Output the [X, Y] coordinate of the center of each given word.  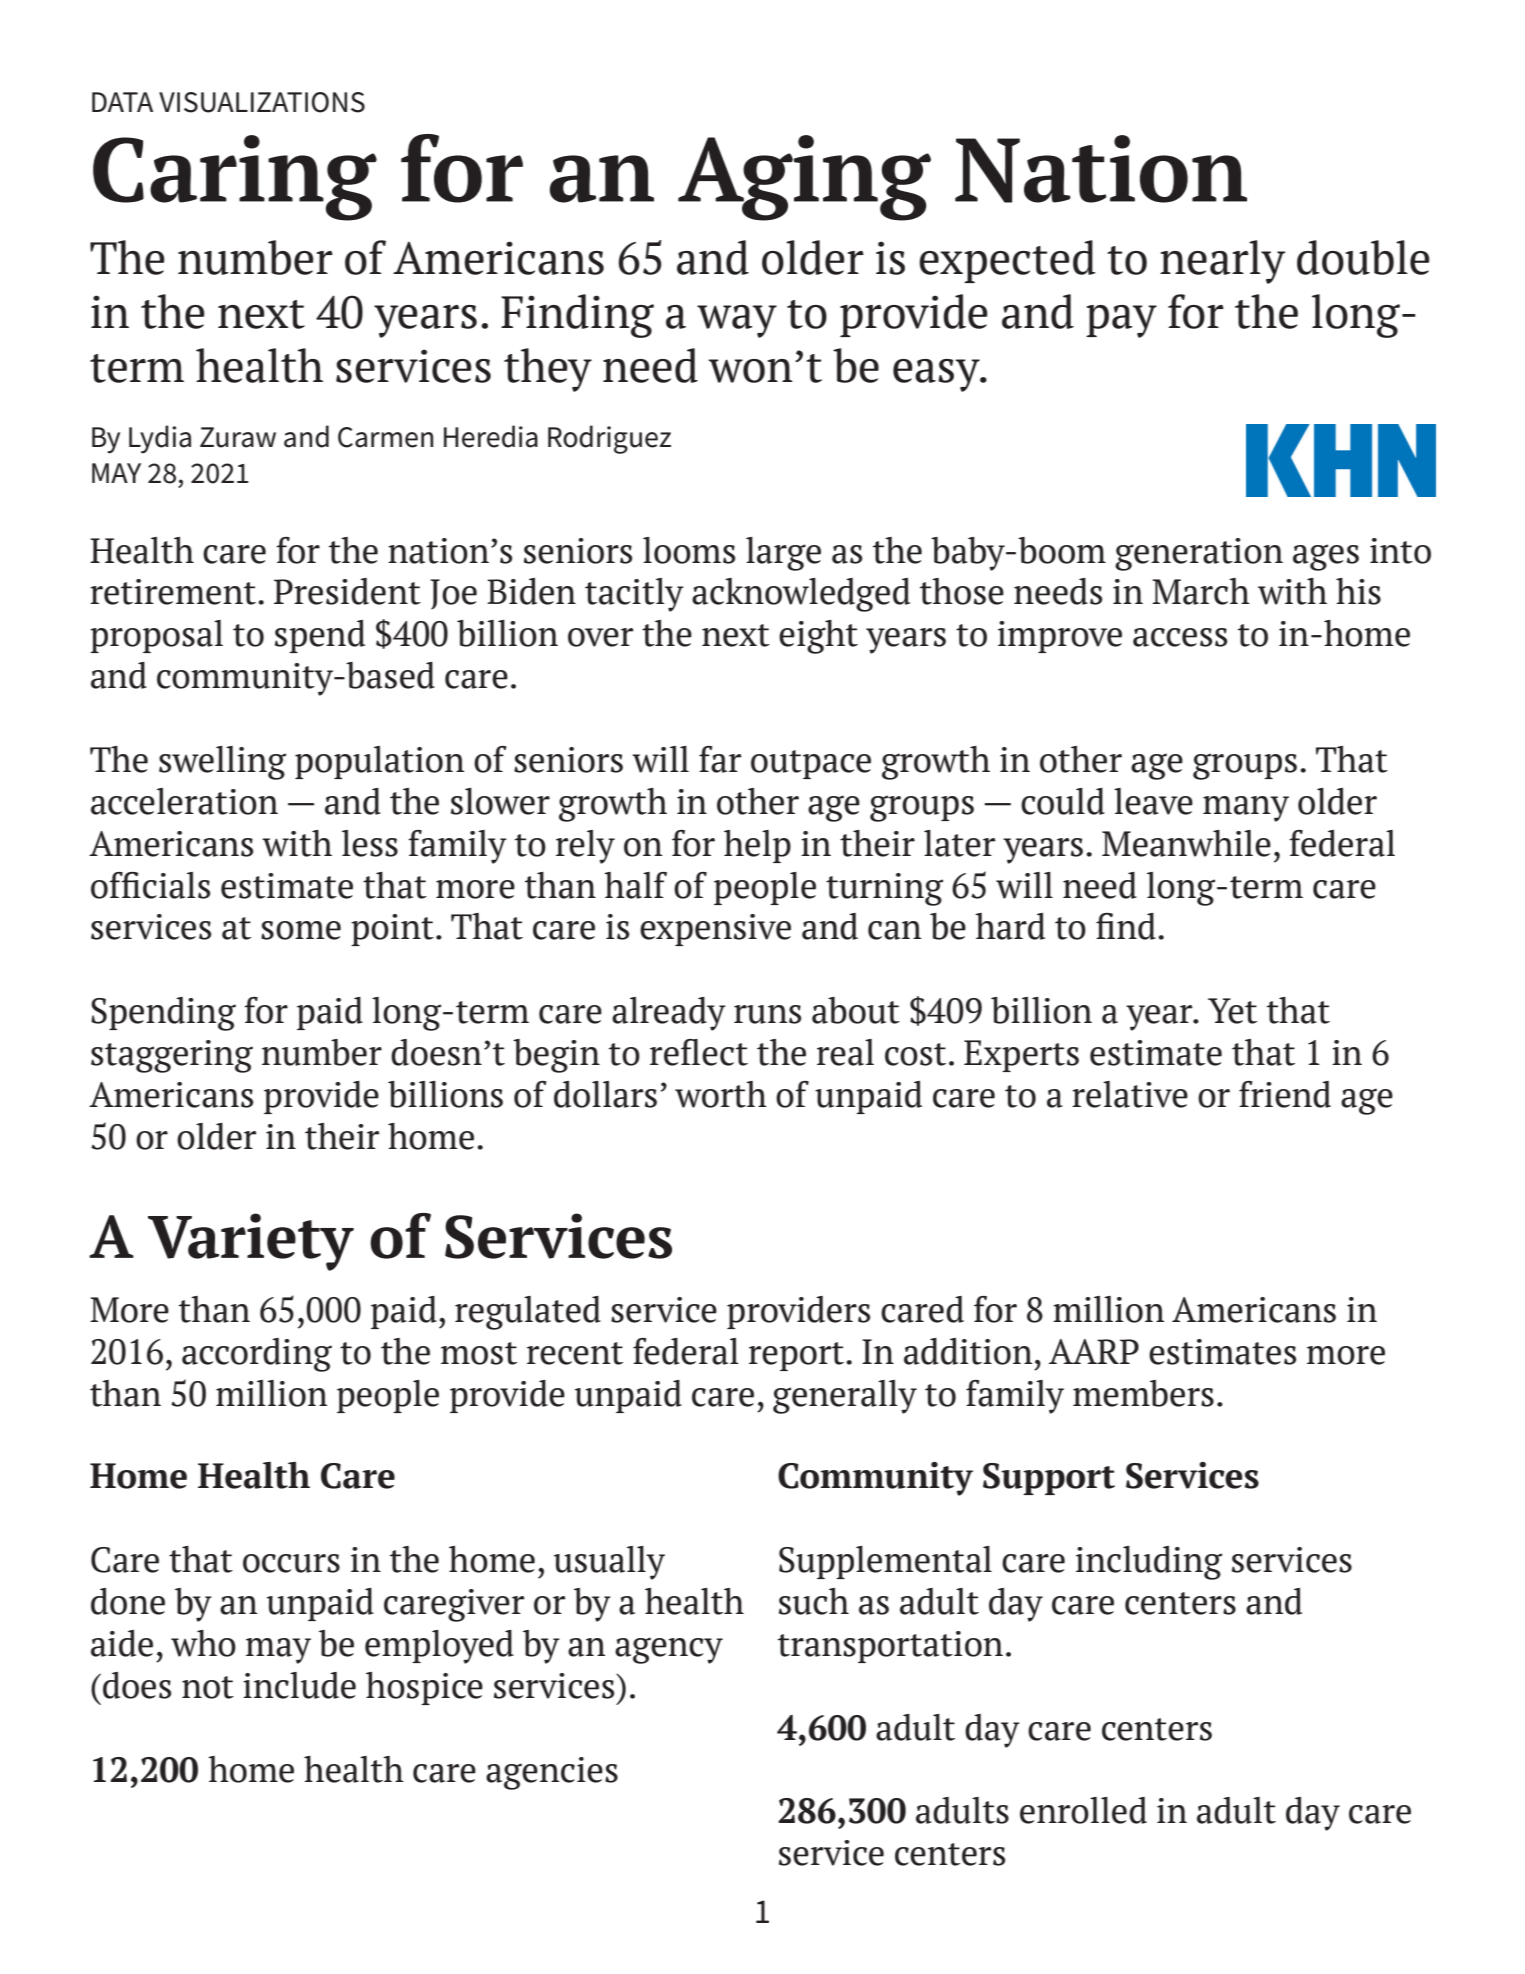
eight [818, 637]
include [299, 1685]
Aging [804, 178]
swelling [222, 763]
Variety [251, 1242]
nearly [1223, 262]
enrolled [1083, 1810]
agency [669, 1650]
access [1180, 637]
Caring [235, 178]
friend [1285, 1094]
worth [721, 1094]
